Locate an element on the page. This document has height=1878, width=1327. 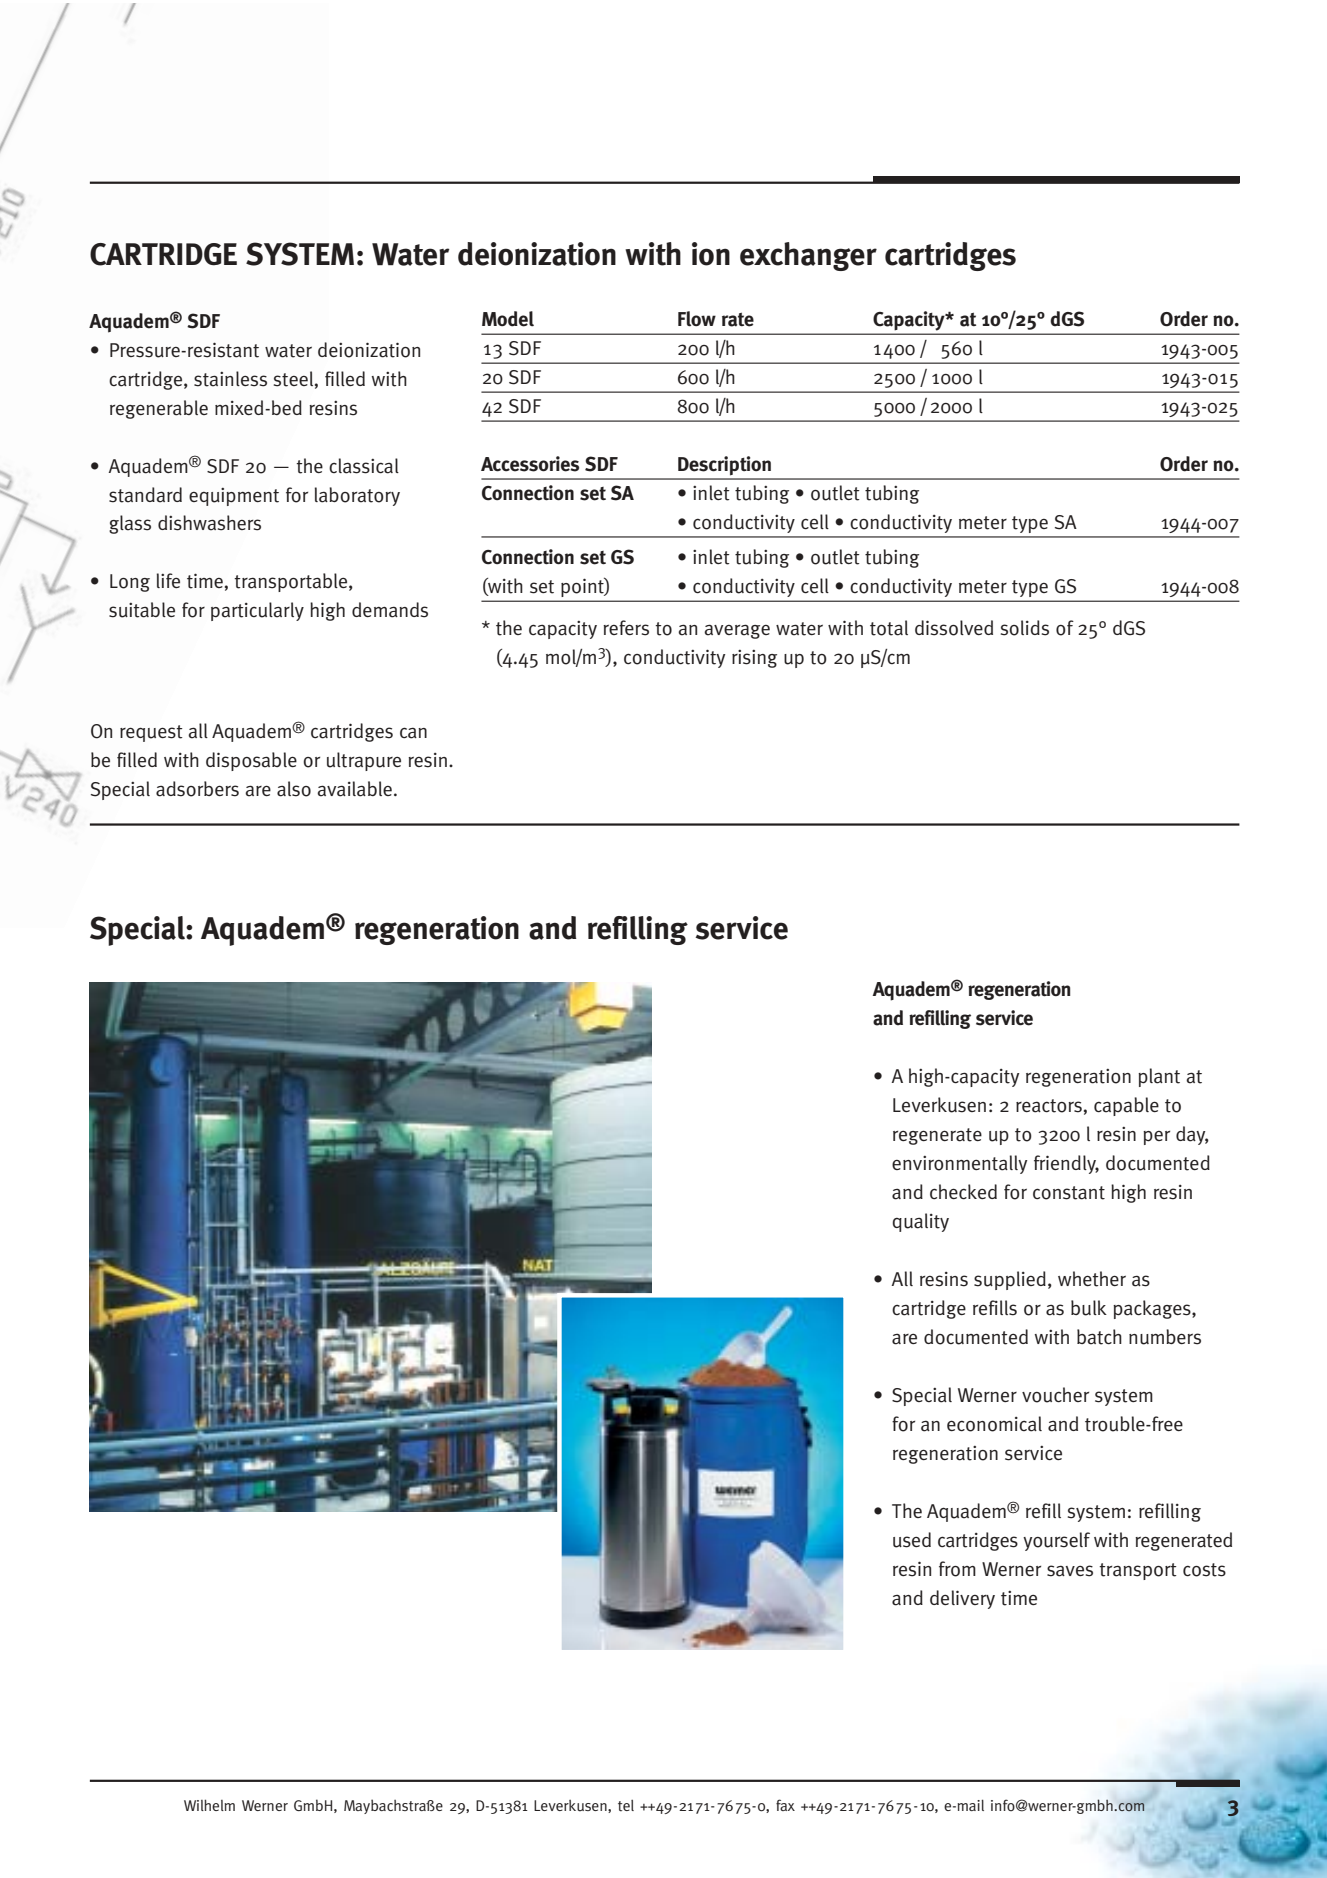
Flow is located at coordinates (697, 319).
